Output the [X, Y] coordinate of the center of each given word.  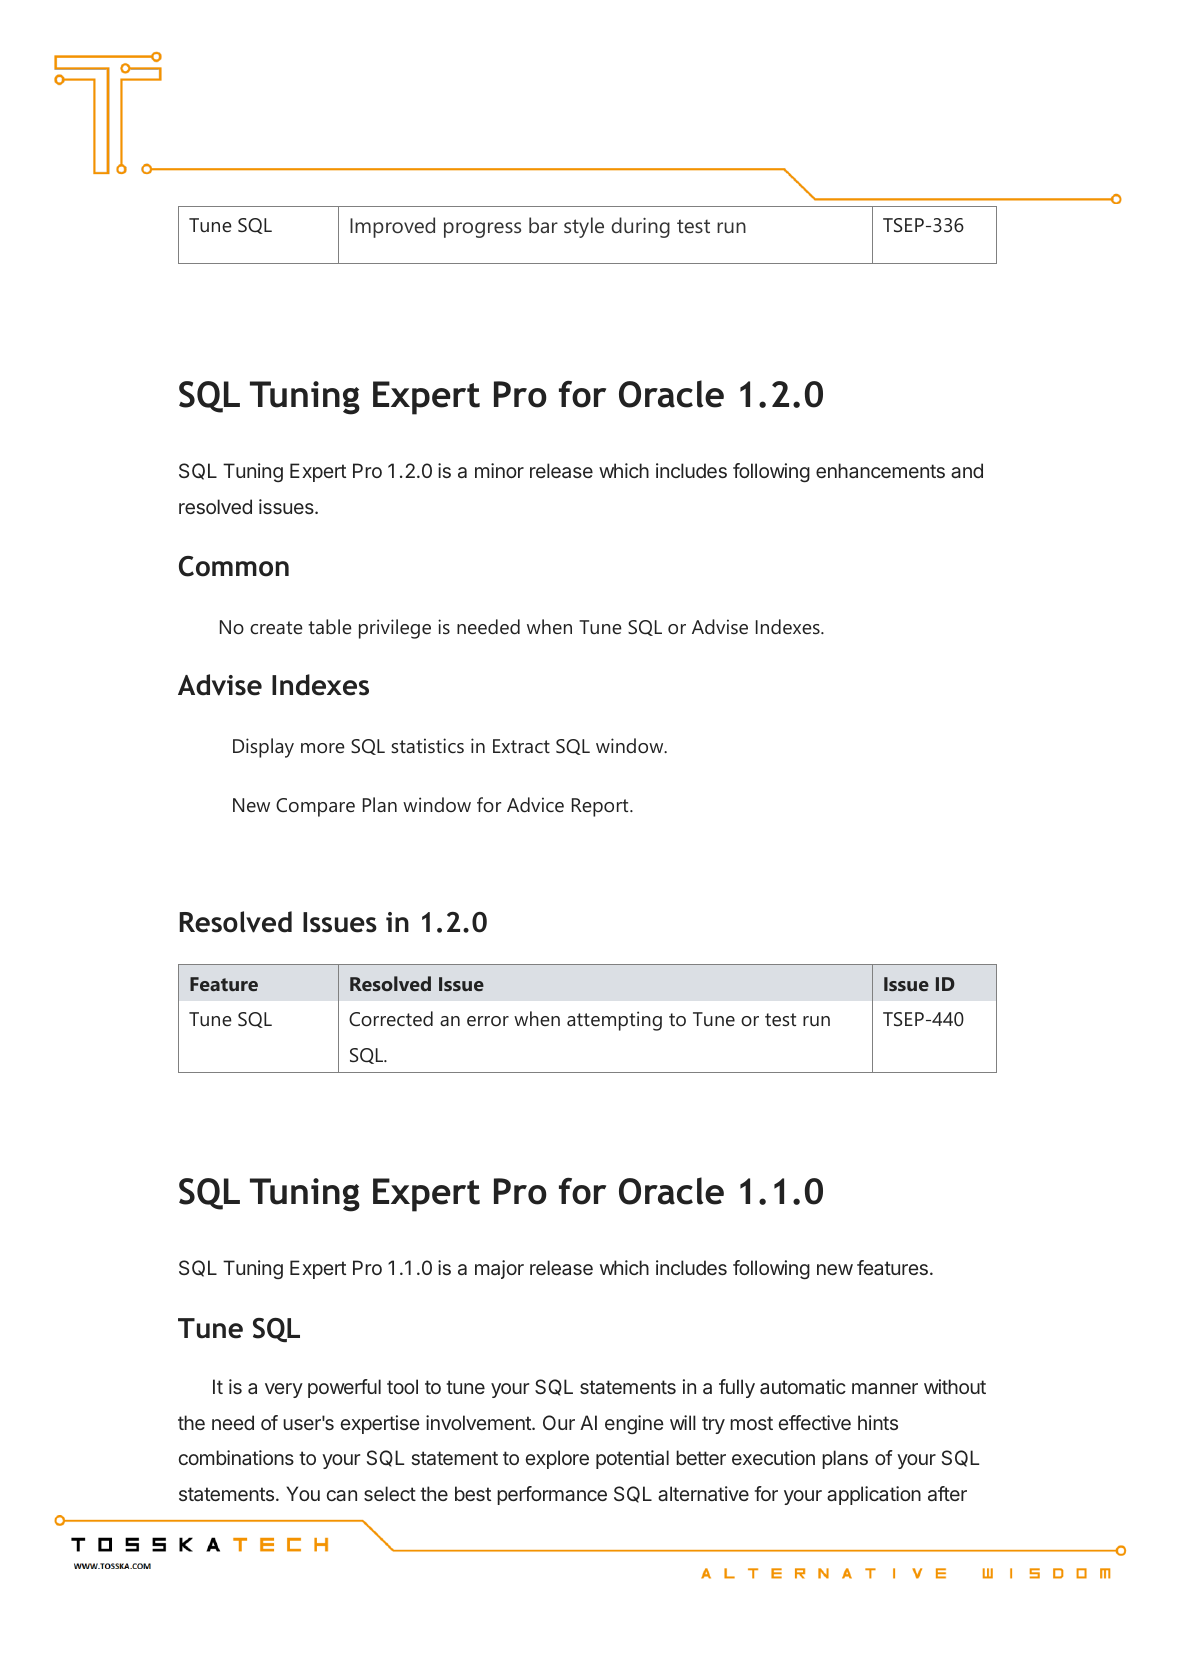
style [584, 227]
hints [878, 1422]
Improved [392, 227]
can [342, 1495]
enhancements [880, 470]
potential [632, 1459]
